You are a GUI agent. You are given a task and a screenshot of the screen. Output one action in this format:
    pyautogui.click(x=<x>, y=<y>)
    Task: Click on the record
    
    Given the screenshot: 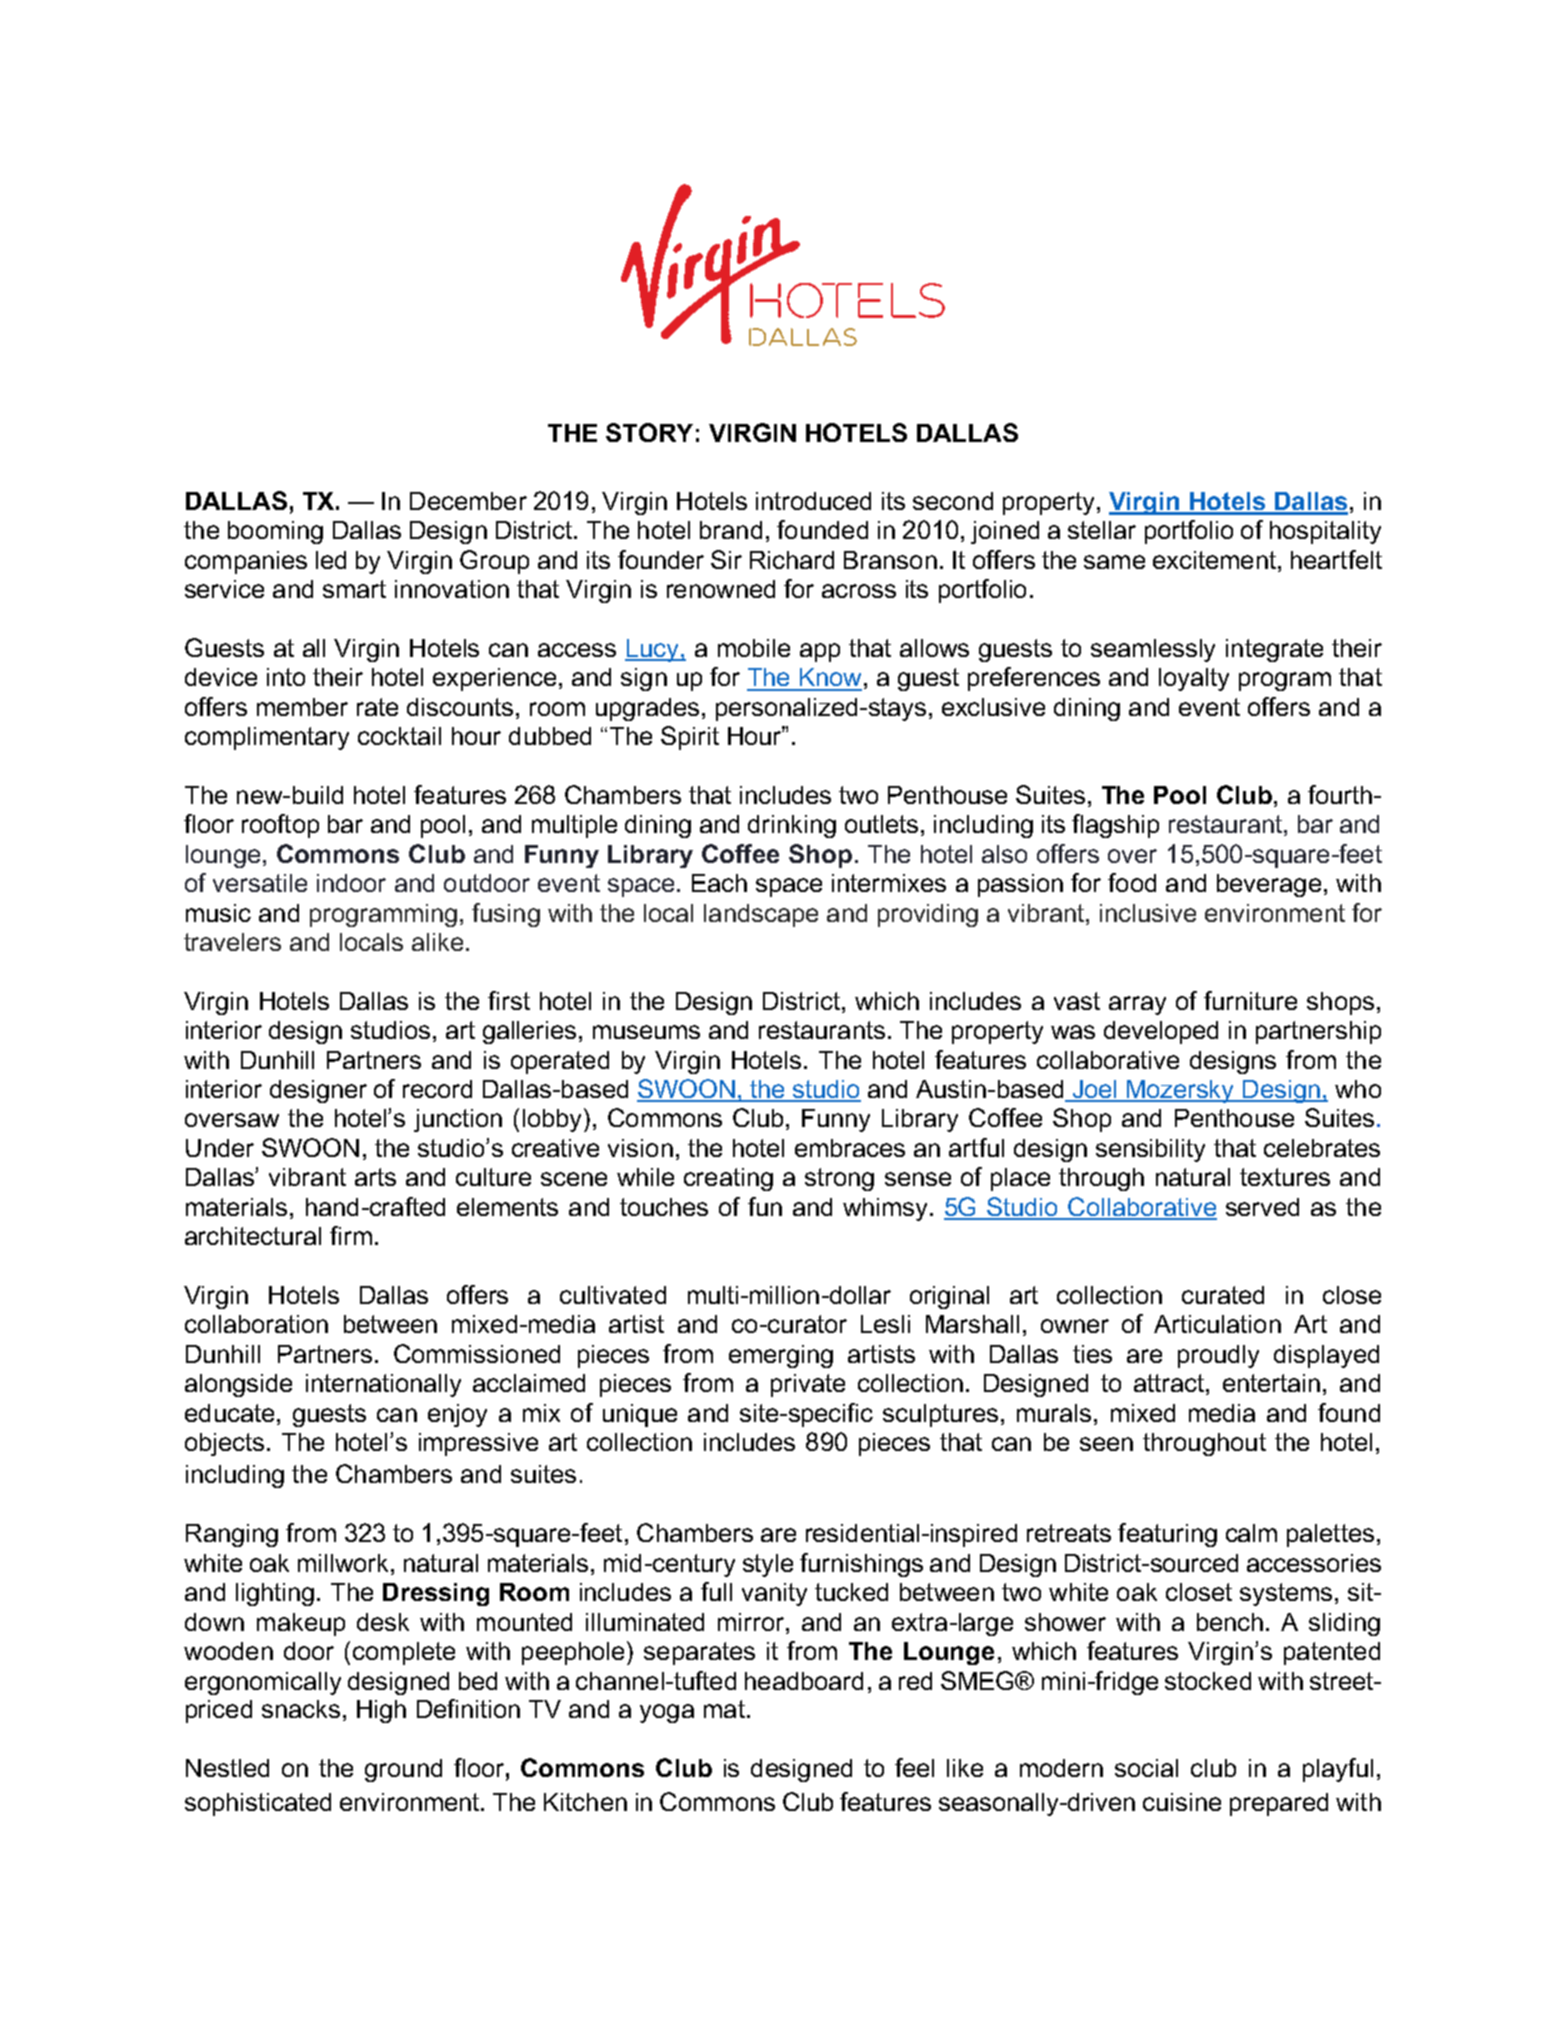 What is the action you would take?
    pyautogui.click(x=437, y=1089)
